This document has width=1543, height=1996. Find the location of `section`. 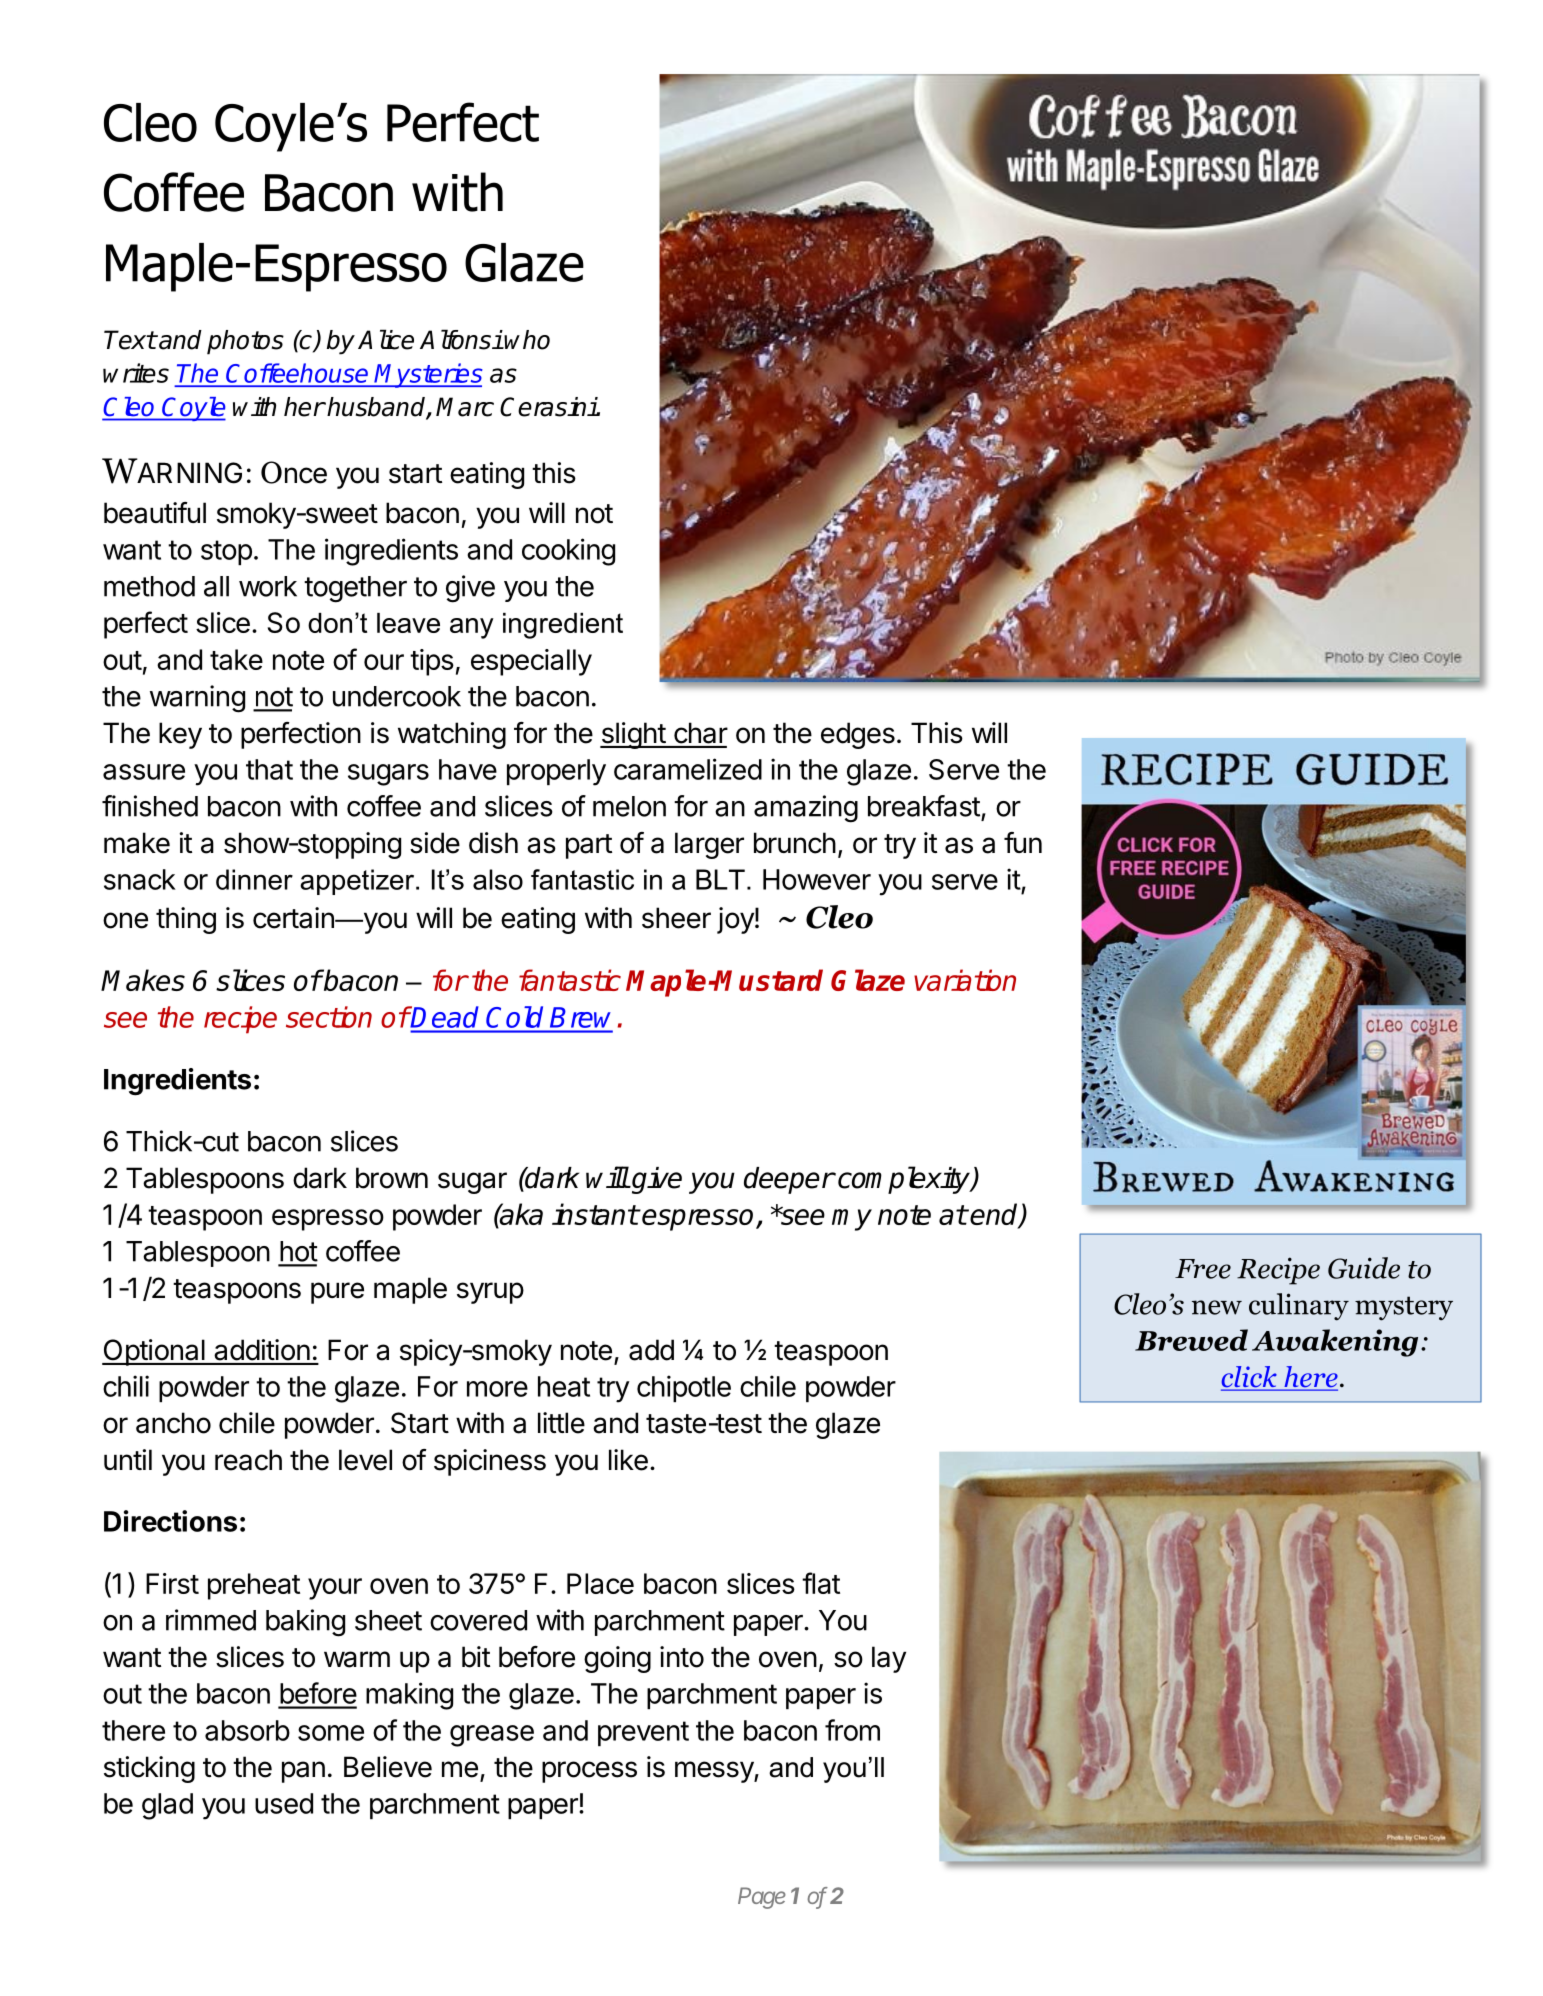

section is located at coordinates (329, 1017).
